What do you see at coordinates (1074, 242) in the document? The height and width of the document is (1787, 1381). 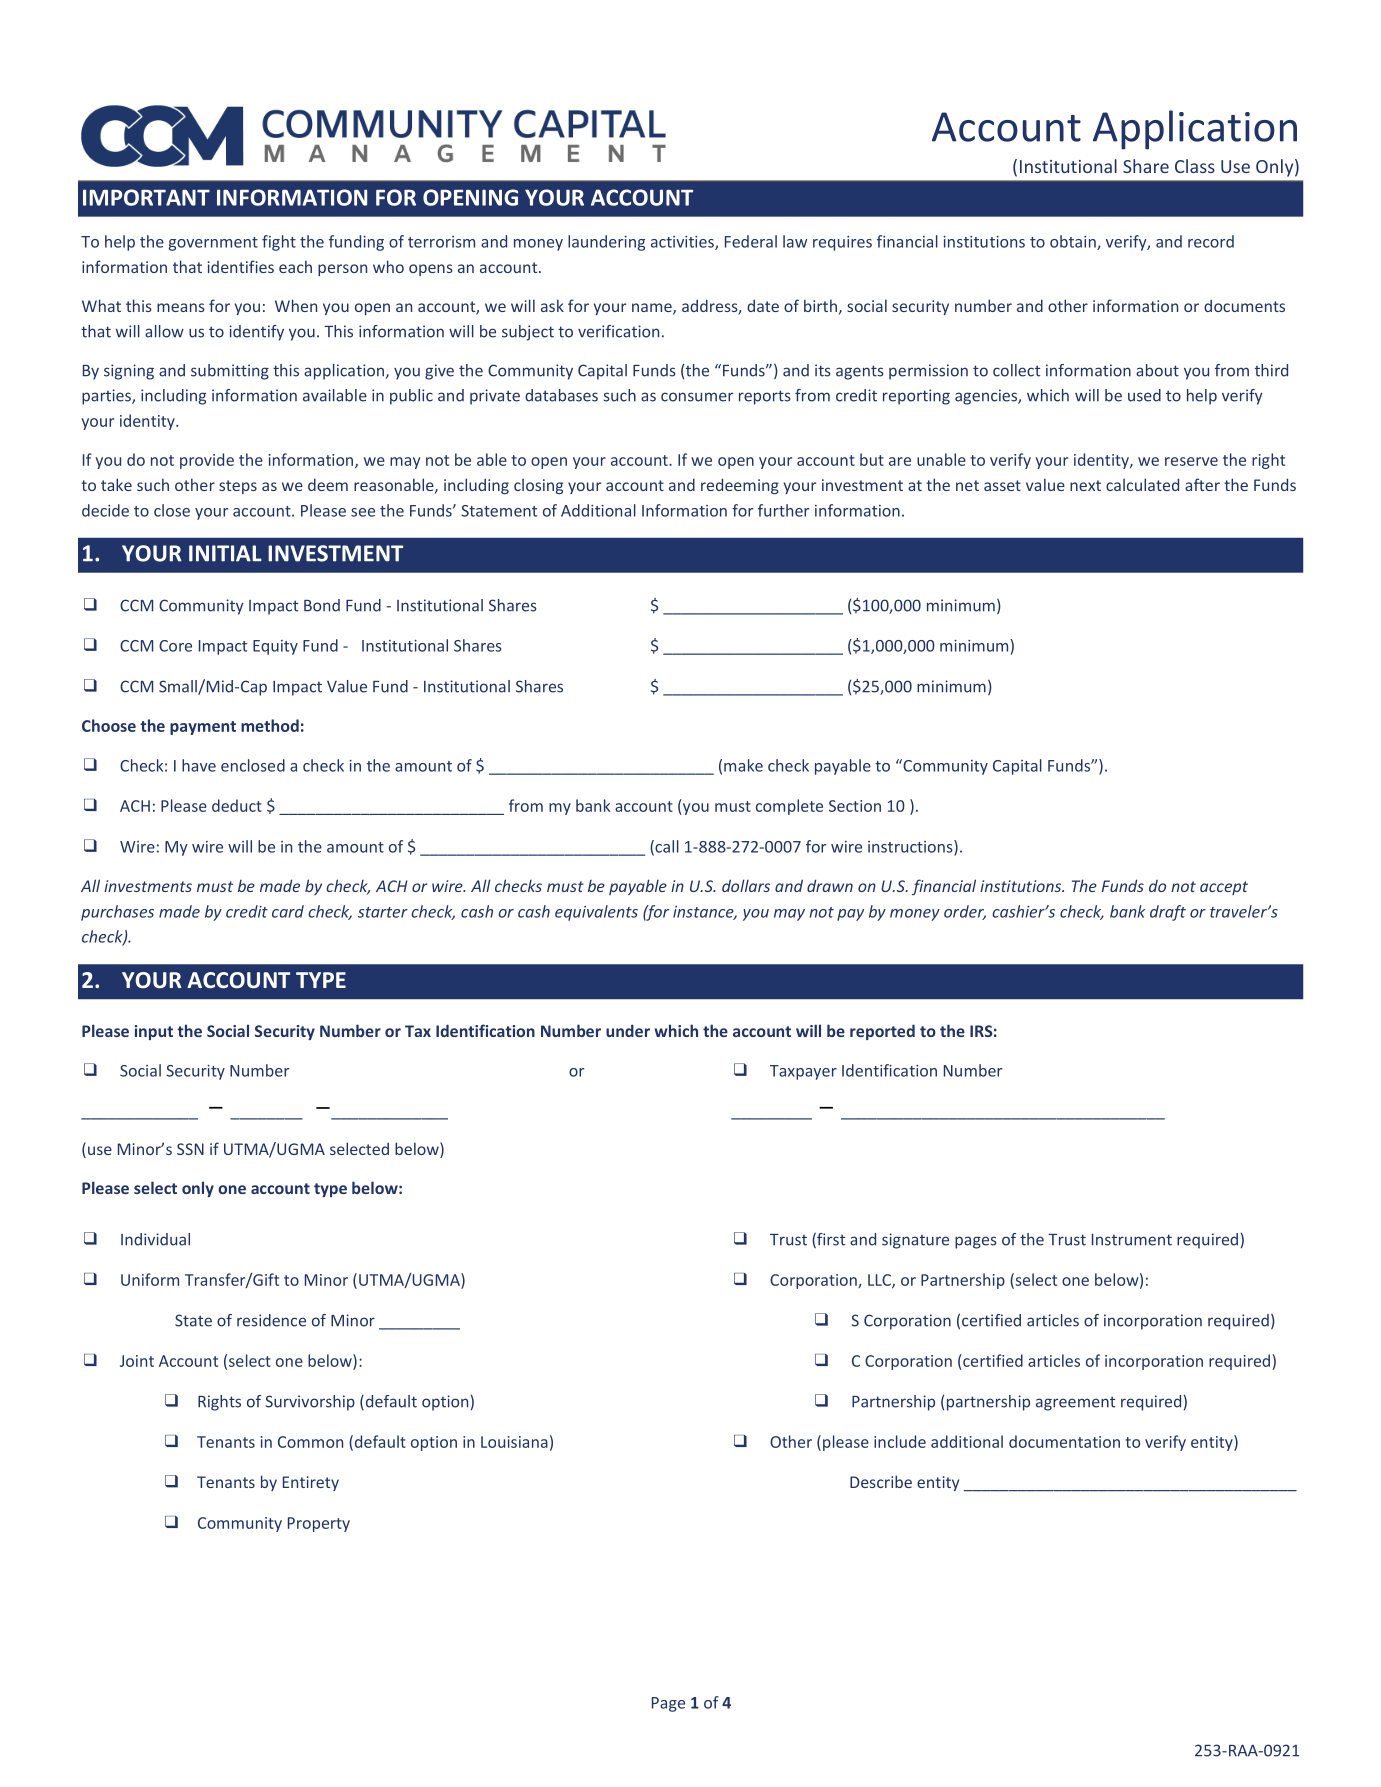 I see `obtain` at bounding box center [1074, 242].
